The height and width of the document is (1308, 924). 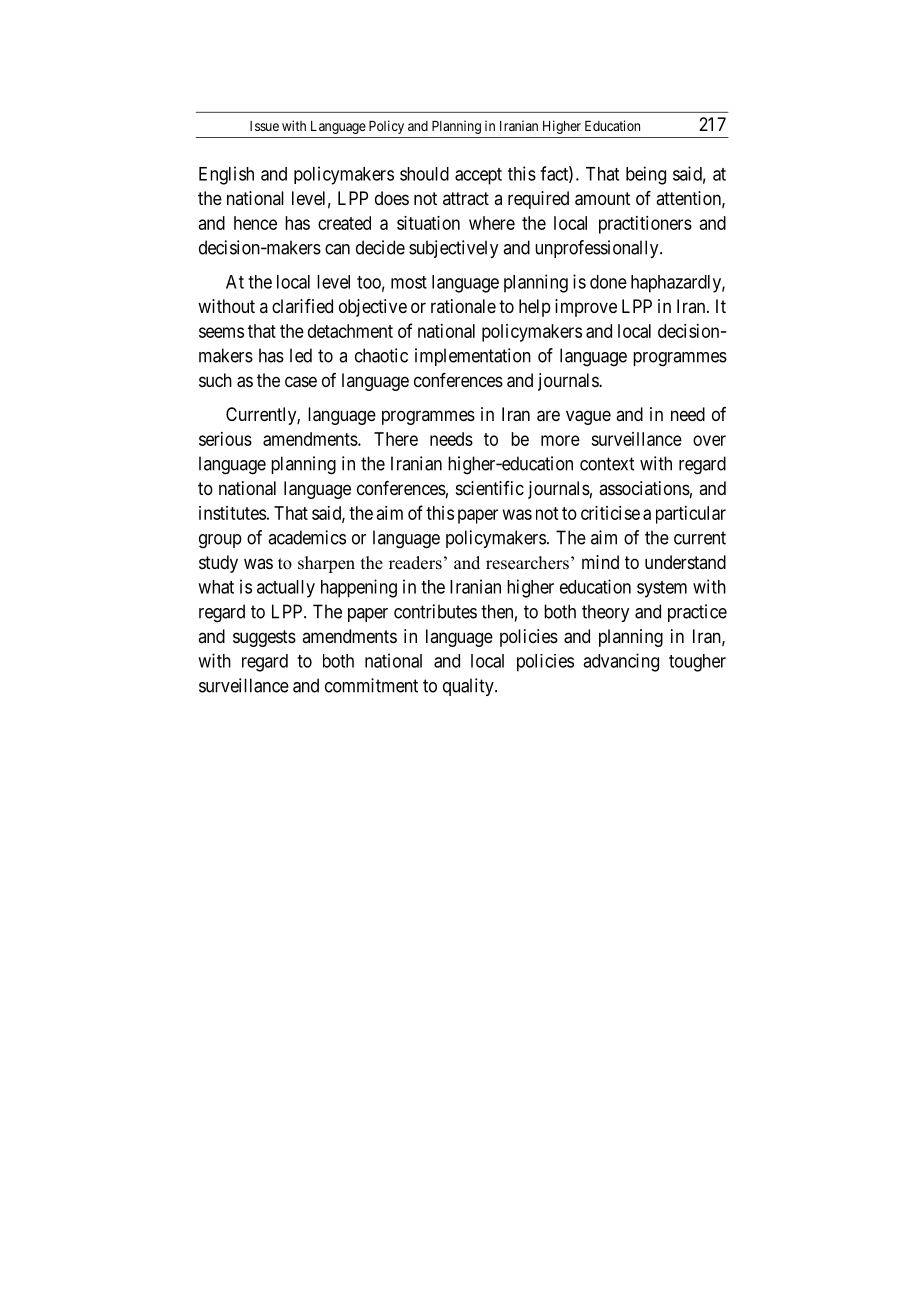 I want to click on are, so click(x=548, y=416).
